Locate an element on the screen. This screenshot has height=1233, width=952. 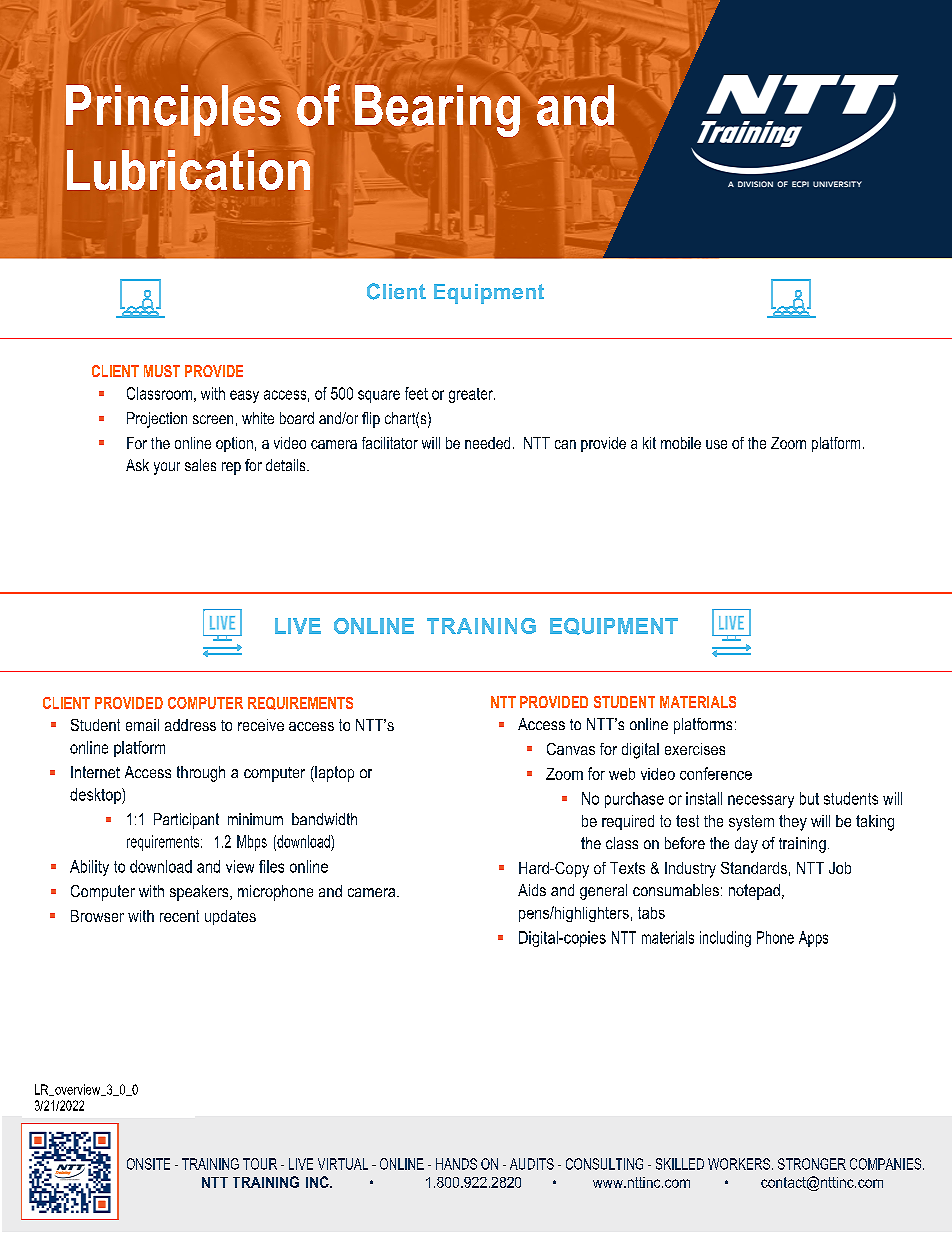
Lubrication is located at coordinates (188, 170).
